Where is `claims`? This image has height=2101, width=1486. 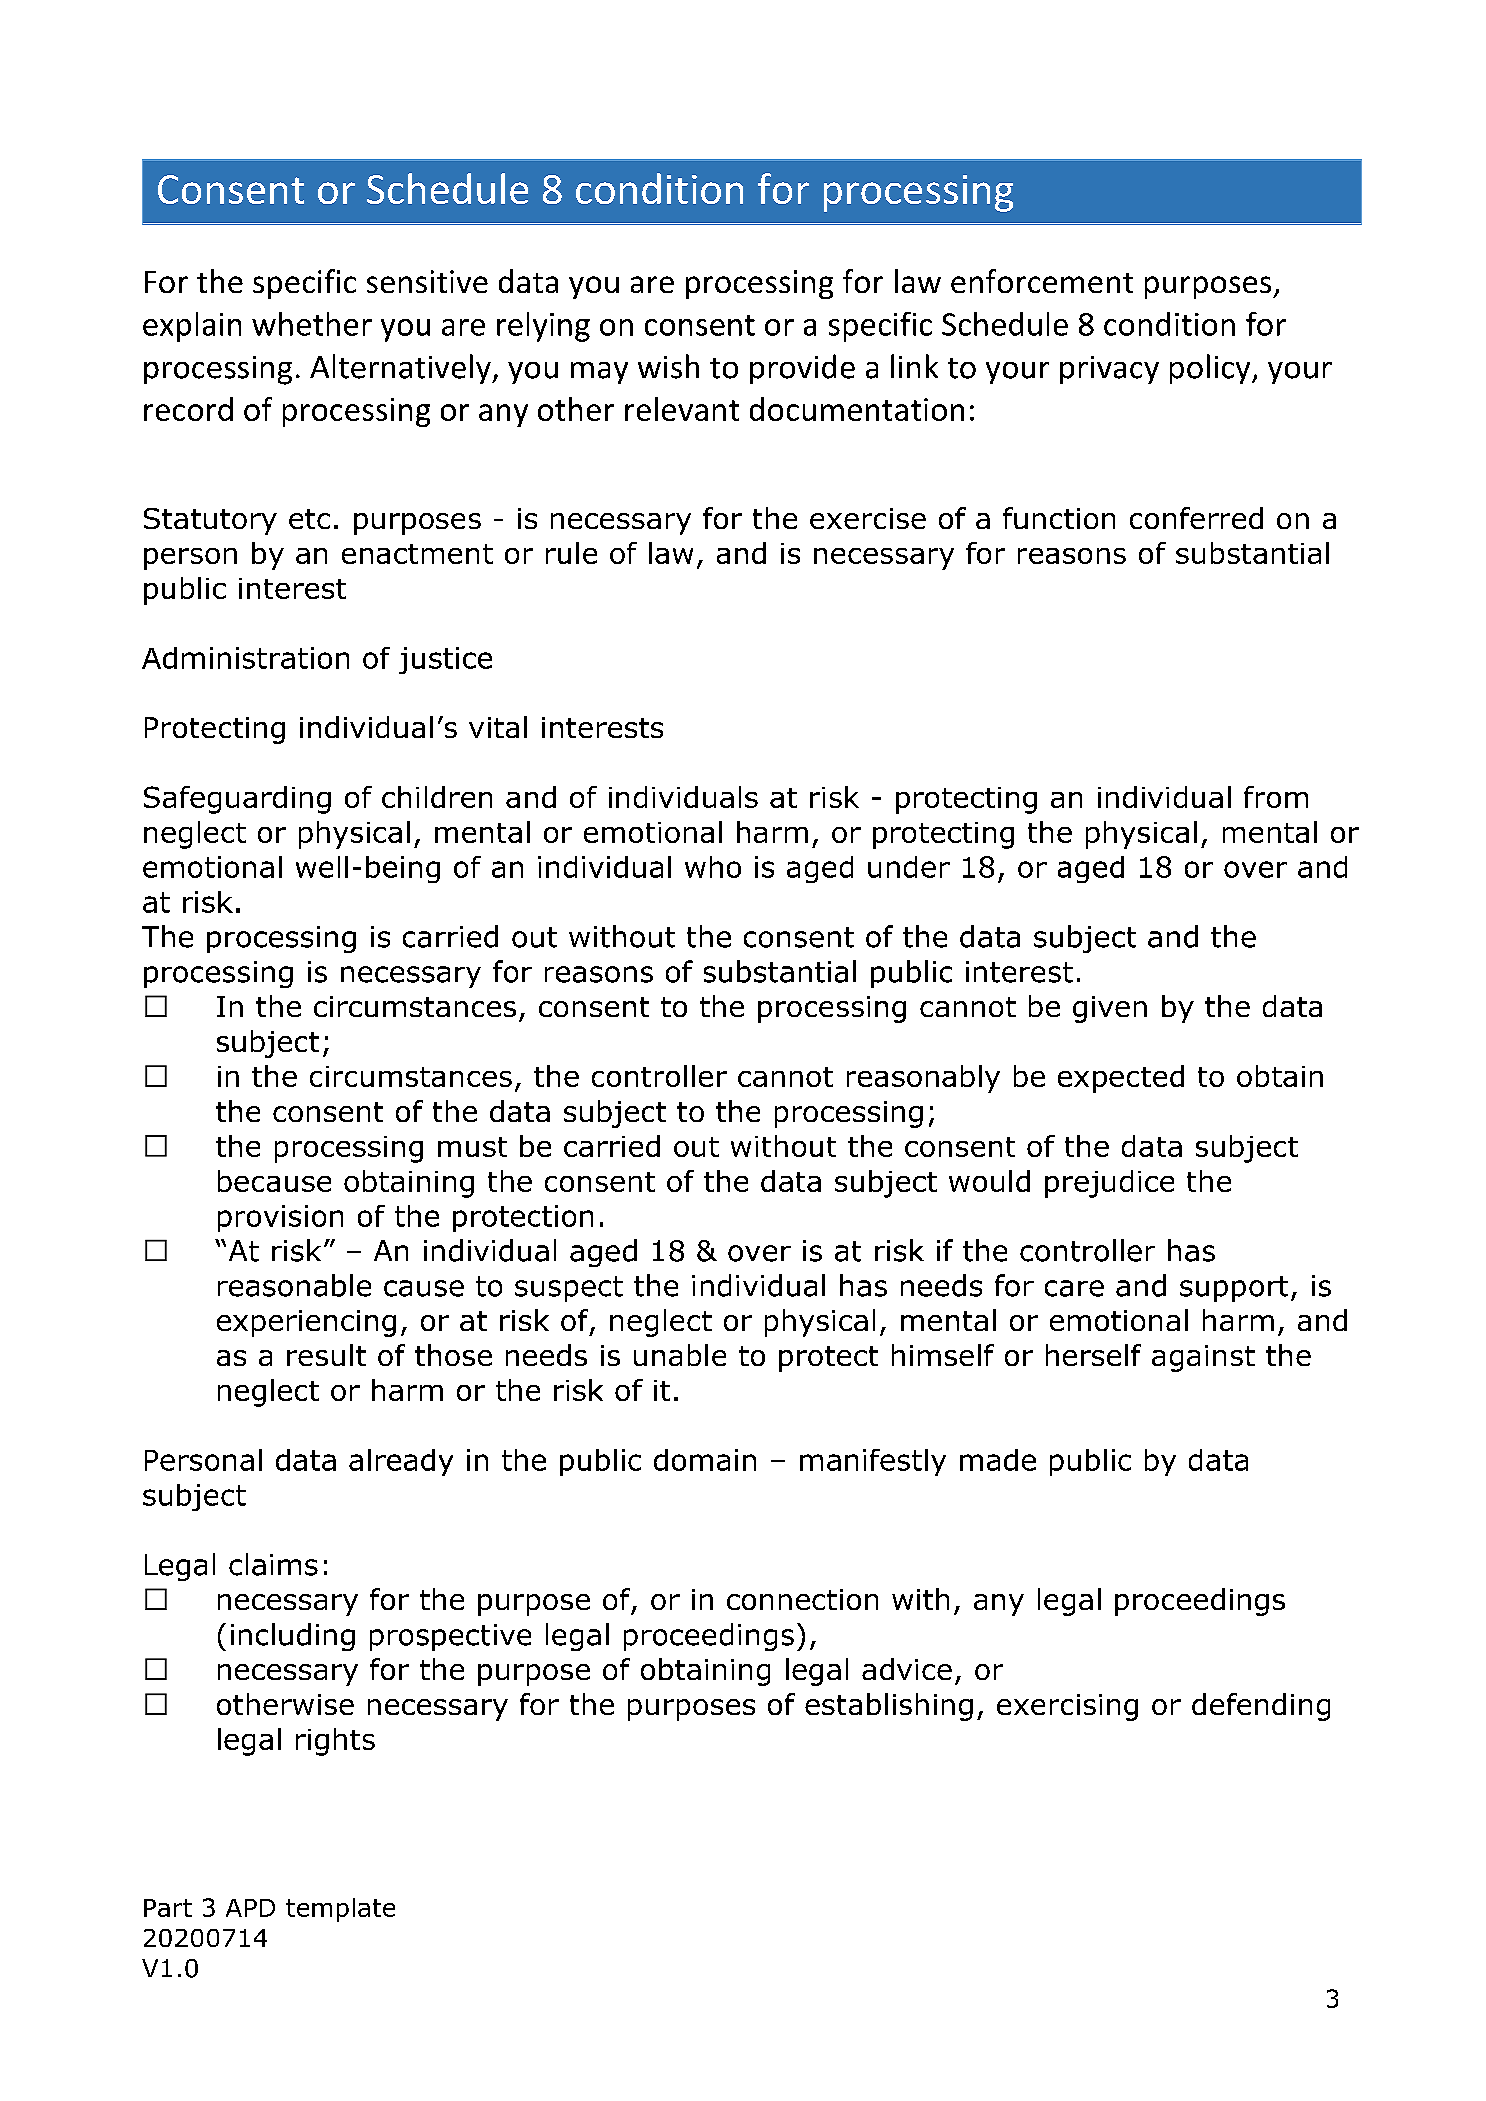 claims is located at coordinates (273, 1564).
